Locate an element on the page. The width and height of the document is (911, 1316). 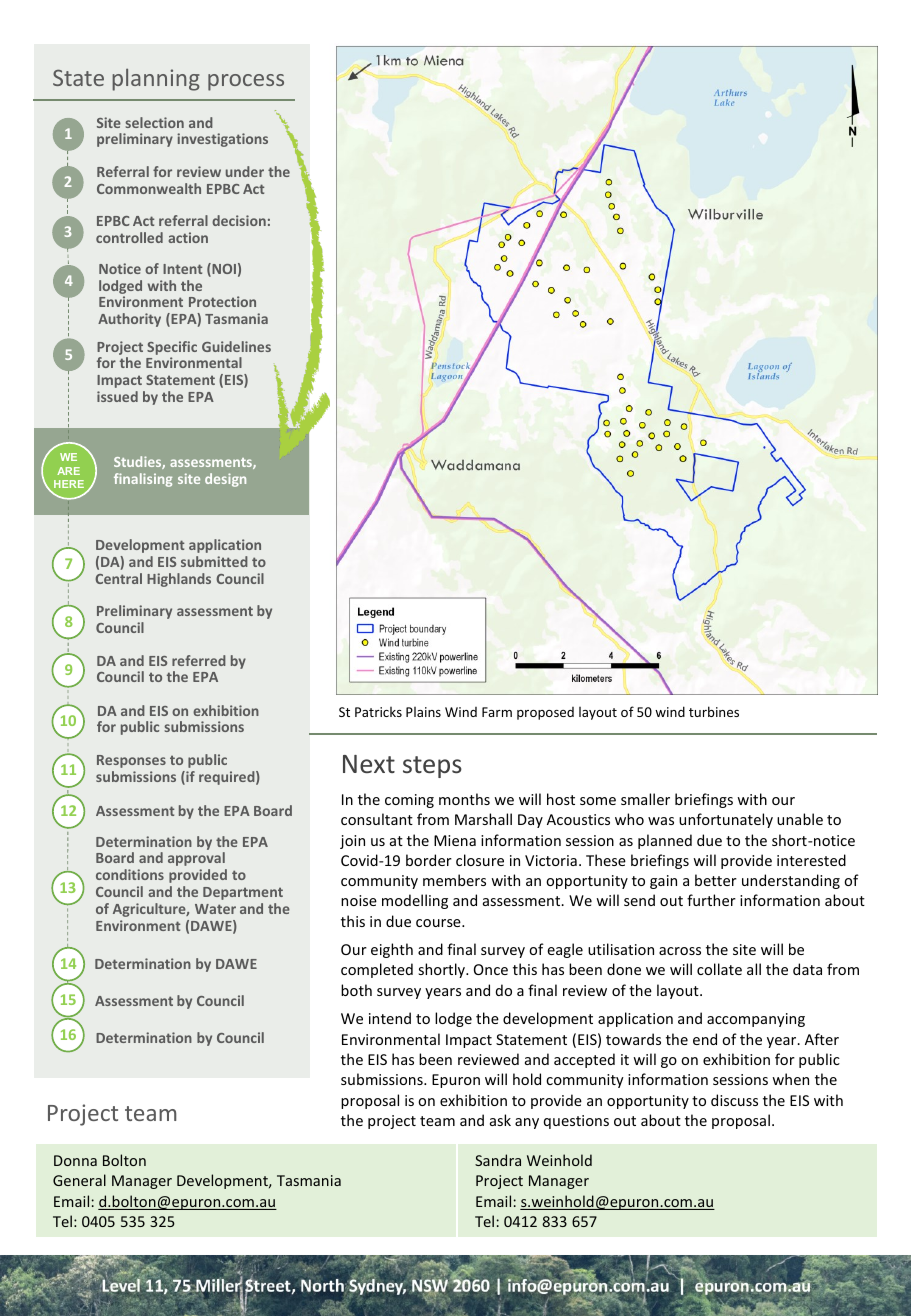
investigations is located at coordinates (222, 140).
